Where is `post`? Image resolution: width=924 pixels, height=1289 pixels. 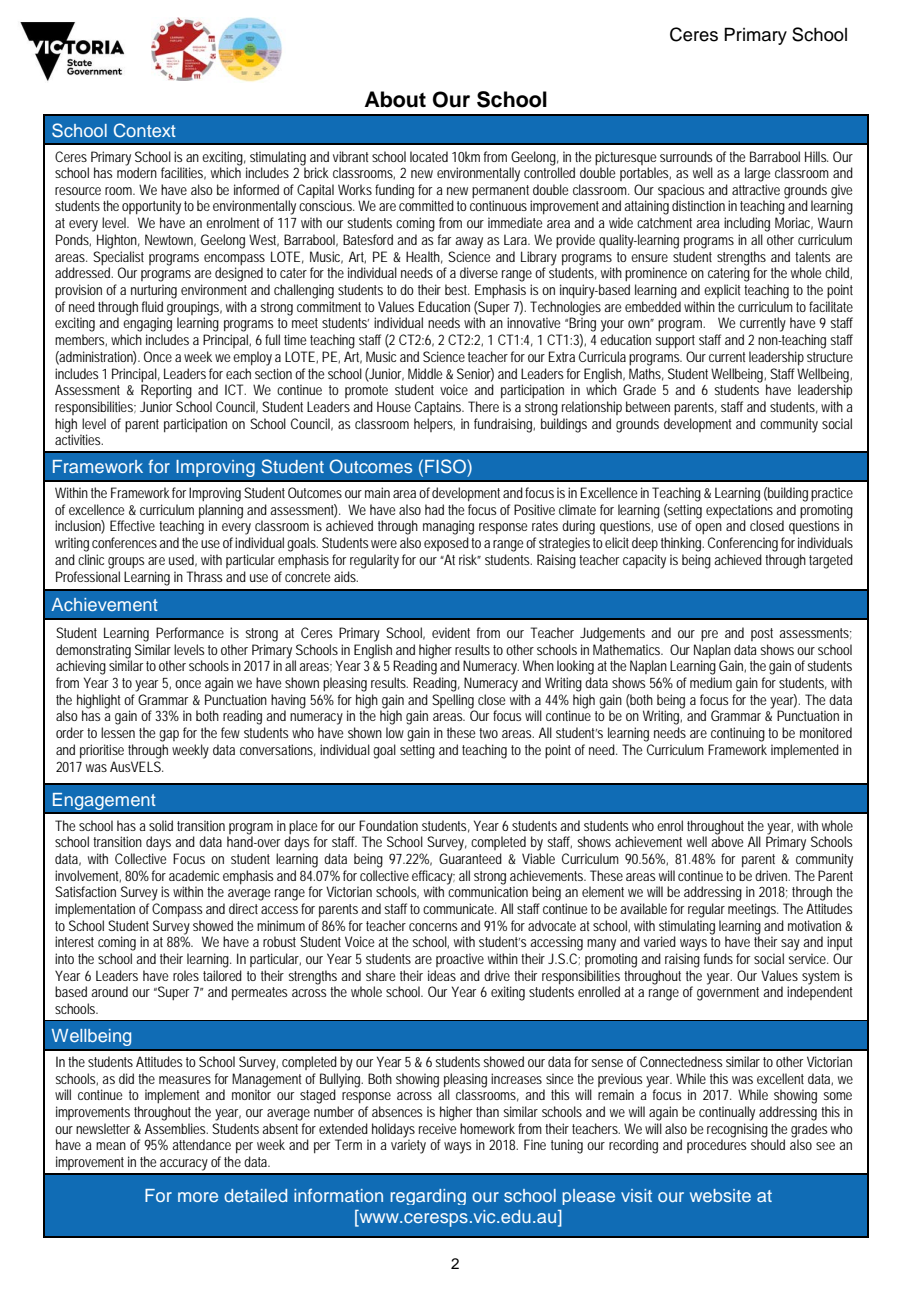 post is located at coordinates (762, 634).
